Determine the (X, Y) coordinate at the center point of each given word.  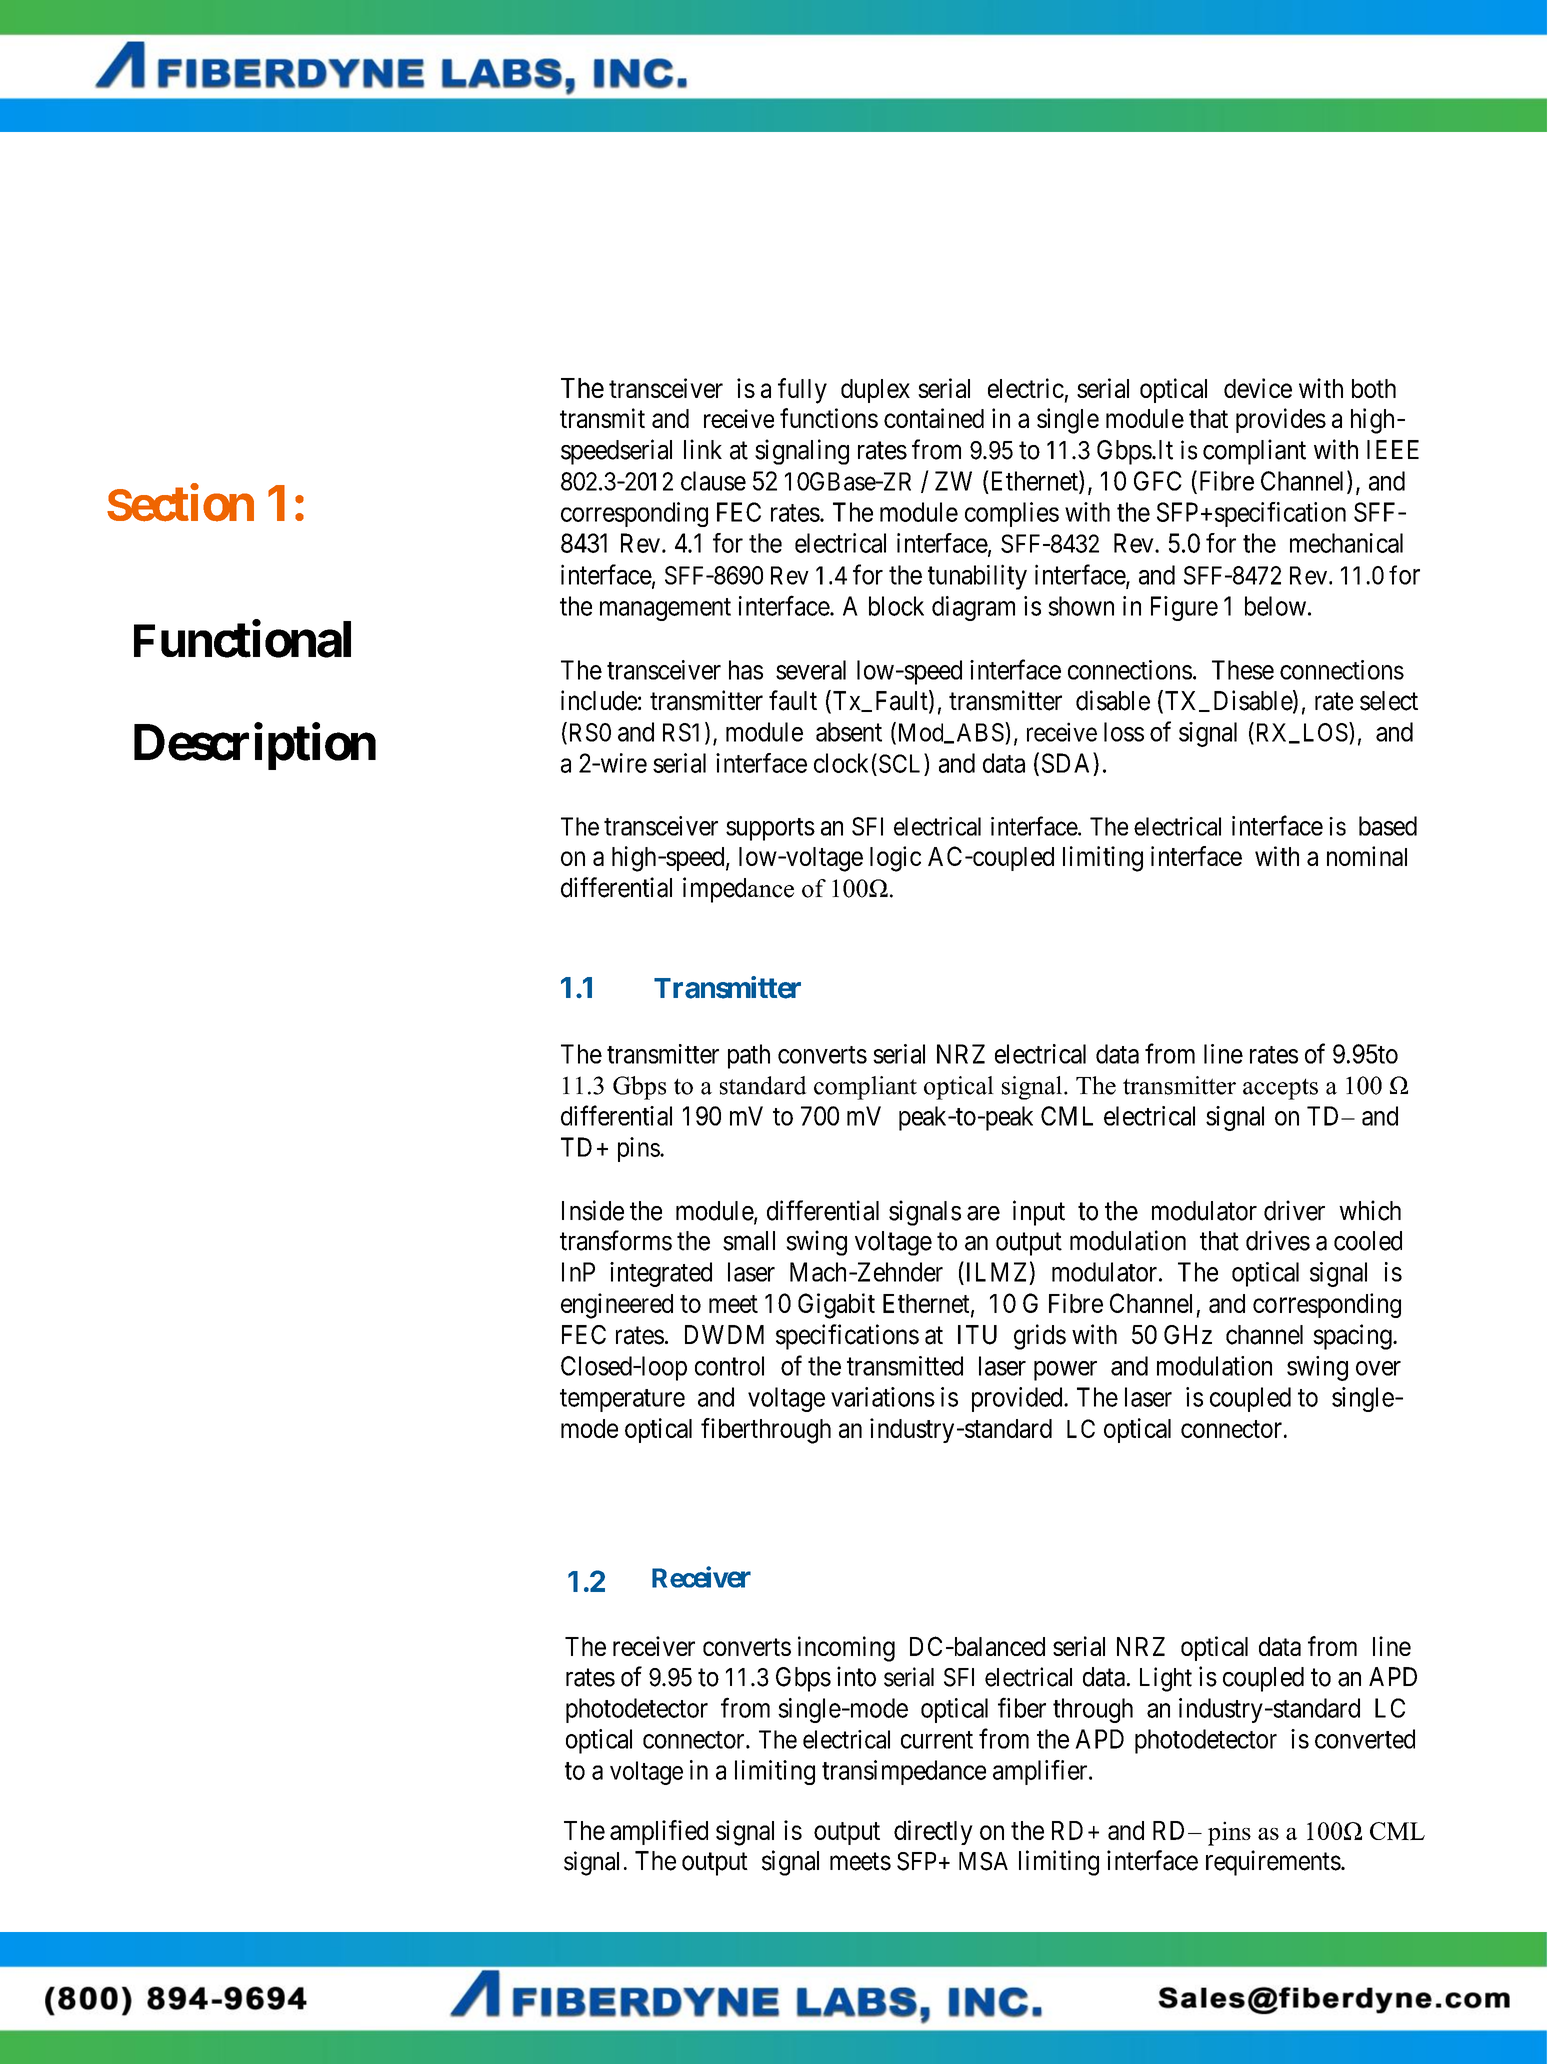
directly (933, 1832)
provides (1281, 420)
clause (713, 481)
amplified (659, 1832)
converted (1365, 1739)
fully (802, 391)
